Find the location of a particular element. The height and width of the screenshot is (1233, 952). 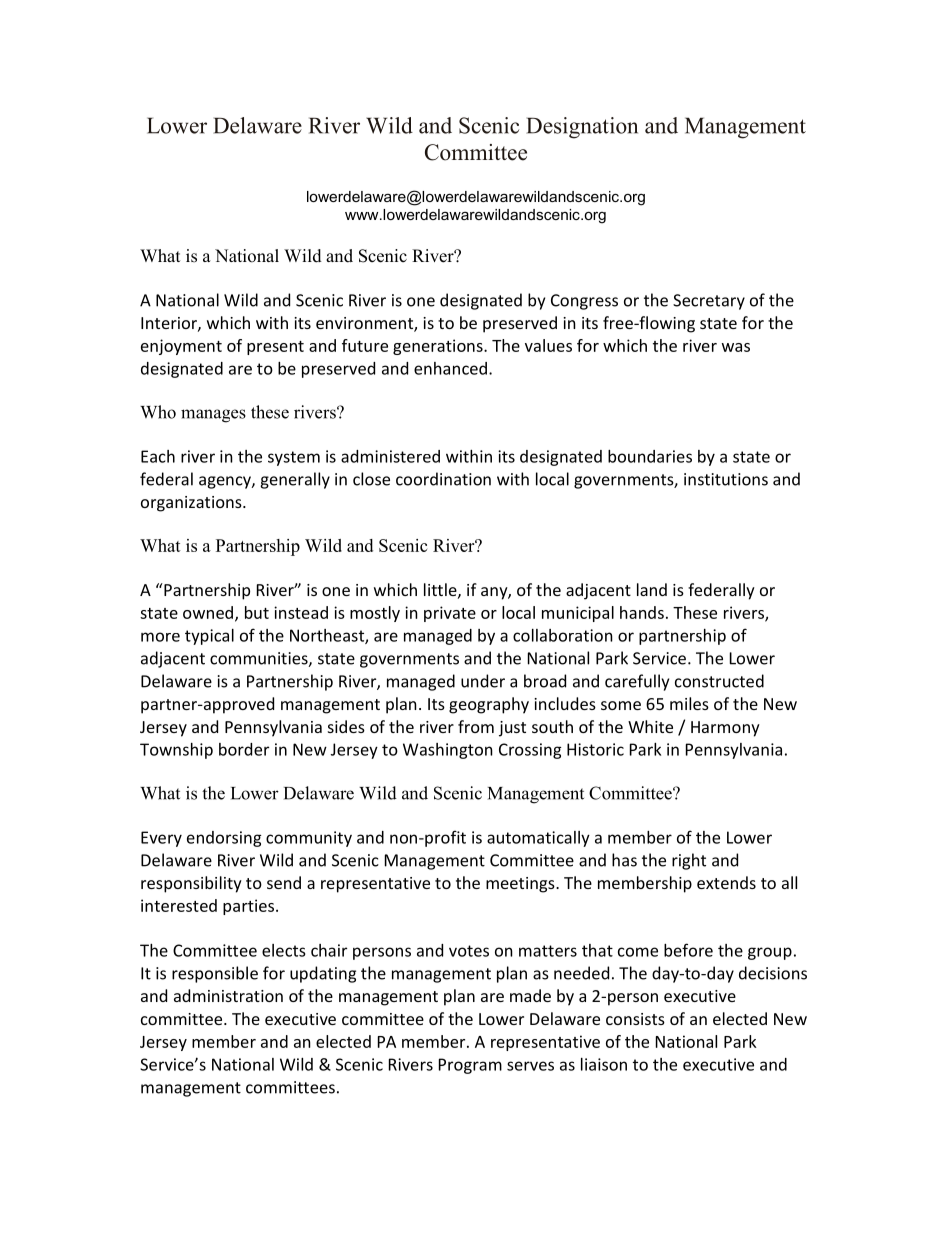

Program is located at coordinates (470, 1066).
